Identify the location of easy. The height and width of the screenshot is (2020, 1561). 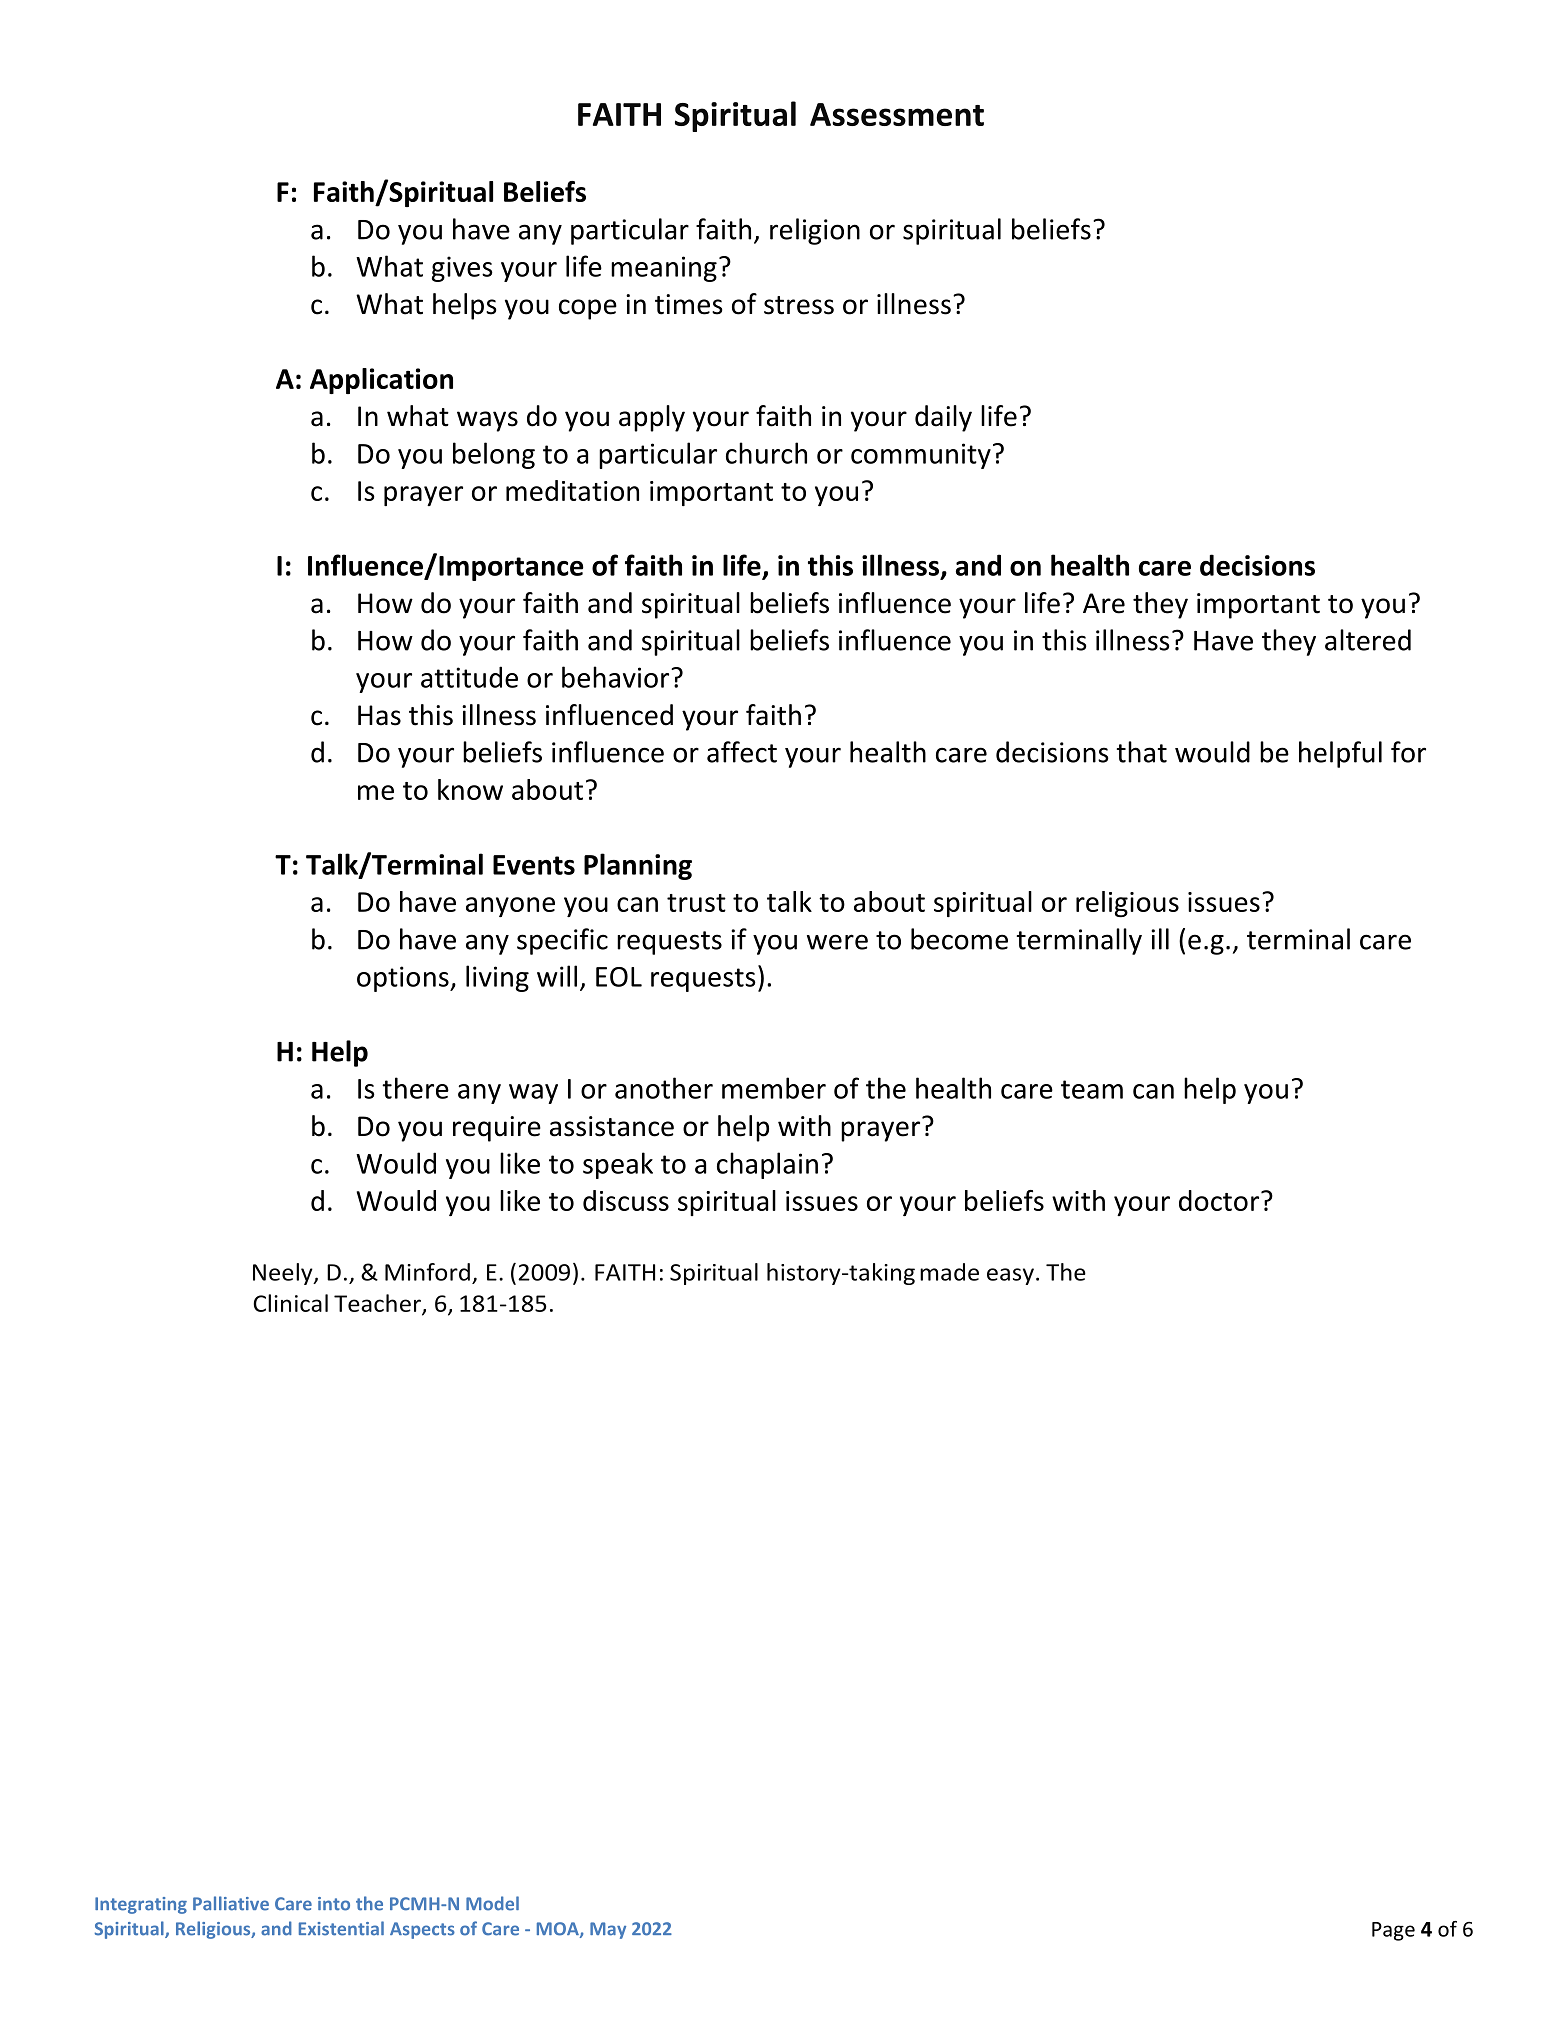
(1010, 1276).
